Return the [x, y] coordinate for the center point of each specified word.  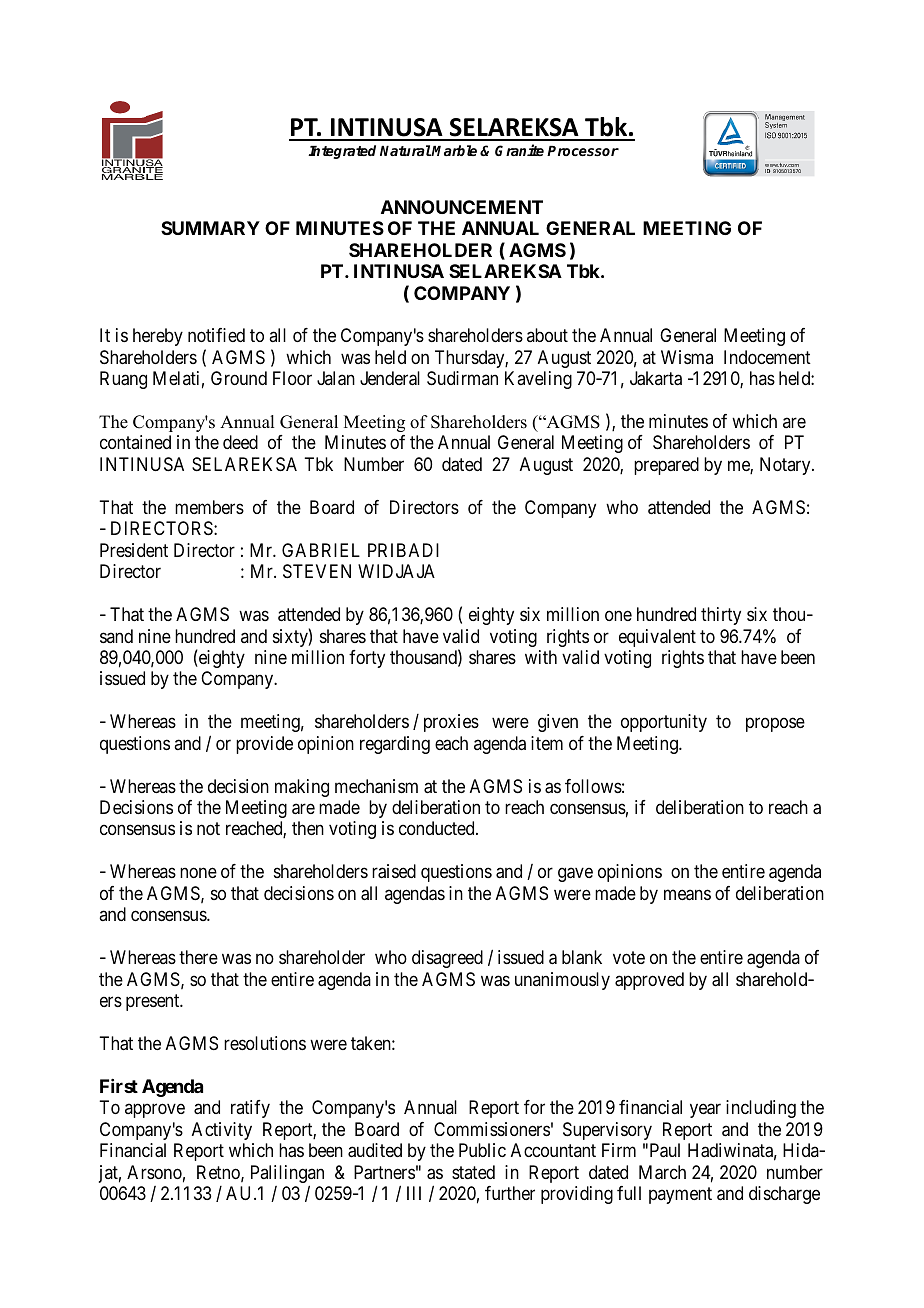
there [198, 957]
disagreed [447, 959]
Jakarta [656, 378]
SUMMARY [210, 228]
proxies [451, 723]
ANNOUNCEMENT [462, 207]
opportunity [664, 723]
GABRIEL [321, 550]
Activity [222, 1131]
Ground [239, 378]
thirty [721, 616]
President [134, 550]
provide [264, 745]
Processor [583, 151]
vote [629, 957]
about [547, 335]
